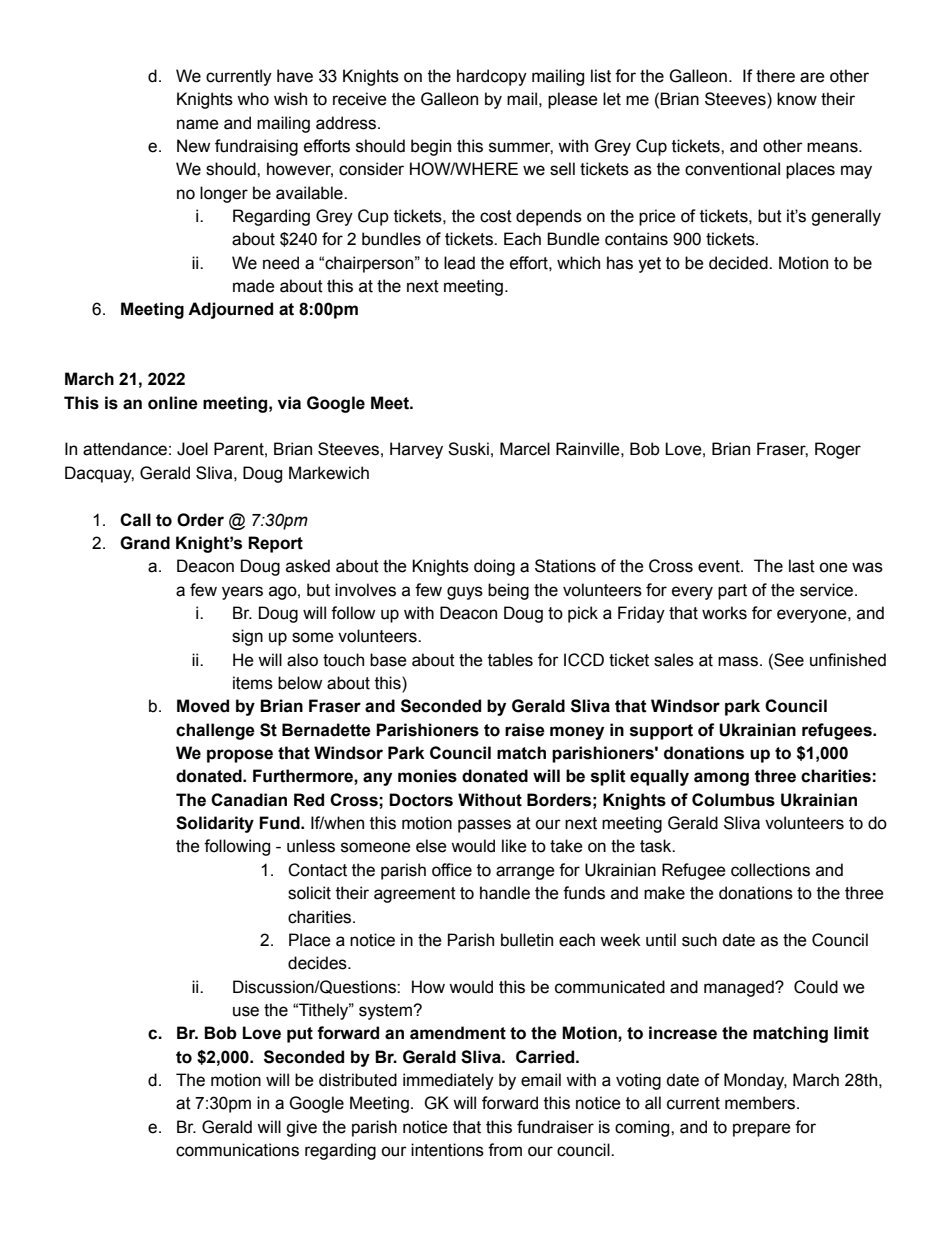 This page has width=952, height=1233. I want to click on who, so click(253, 99).
